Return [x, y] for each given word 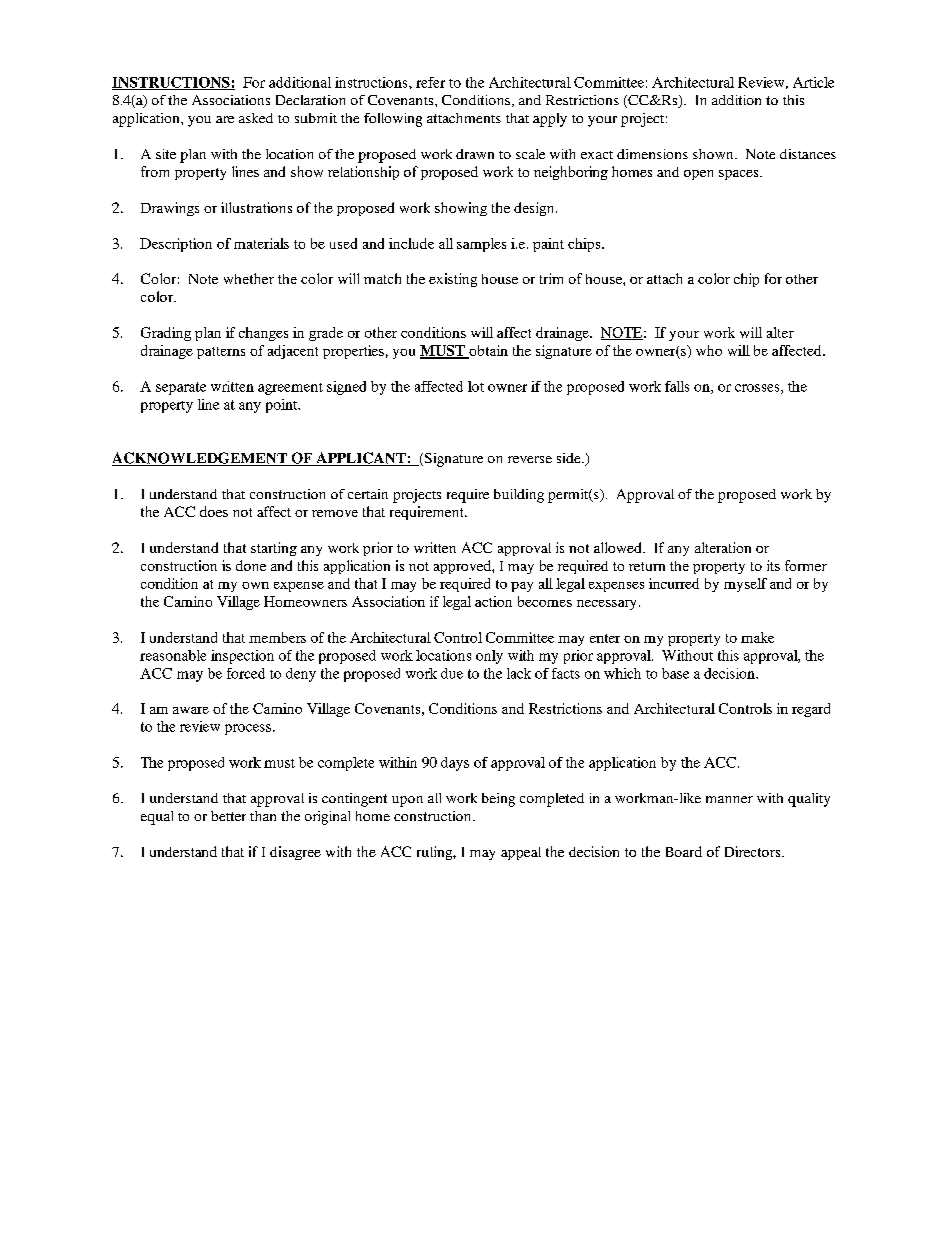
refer [430, 82]
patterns [221, 353]
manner [729, 799]
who [709, 350]
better [228, 816]
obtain [487, 351]
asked [256, 118]
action [493, 601]
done [251, 565]
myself [745, 585]
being [498, 800]
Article [813, 82]
